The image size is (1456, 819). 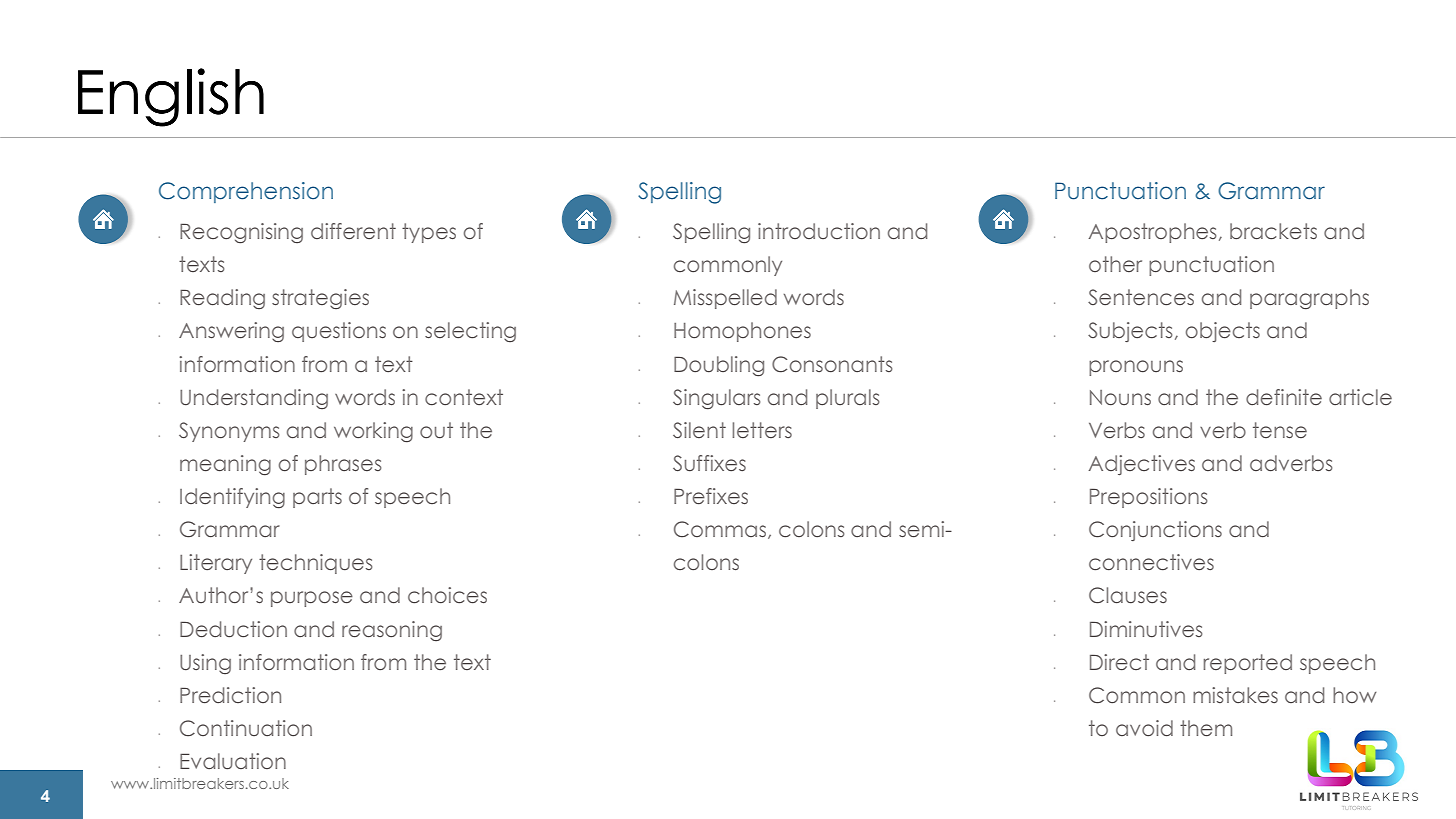 What do you see at coordinates (1152, 233) in the image?
I see `Apostrophes` at bounding box center [1152, 233].
